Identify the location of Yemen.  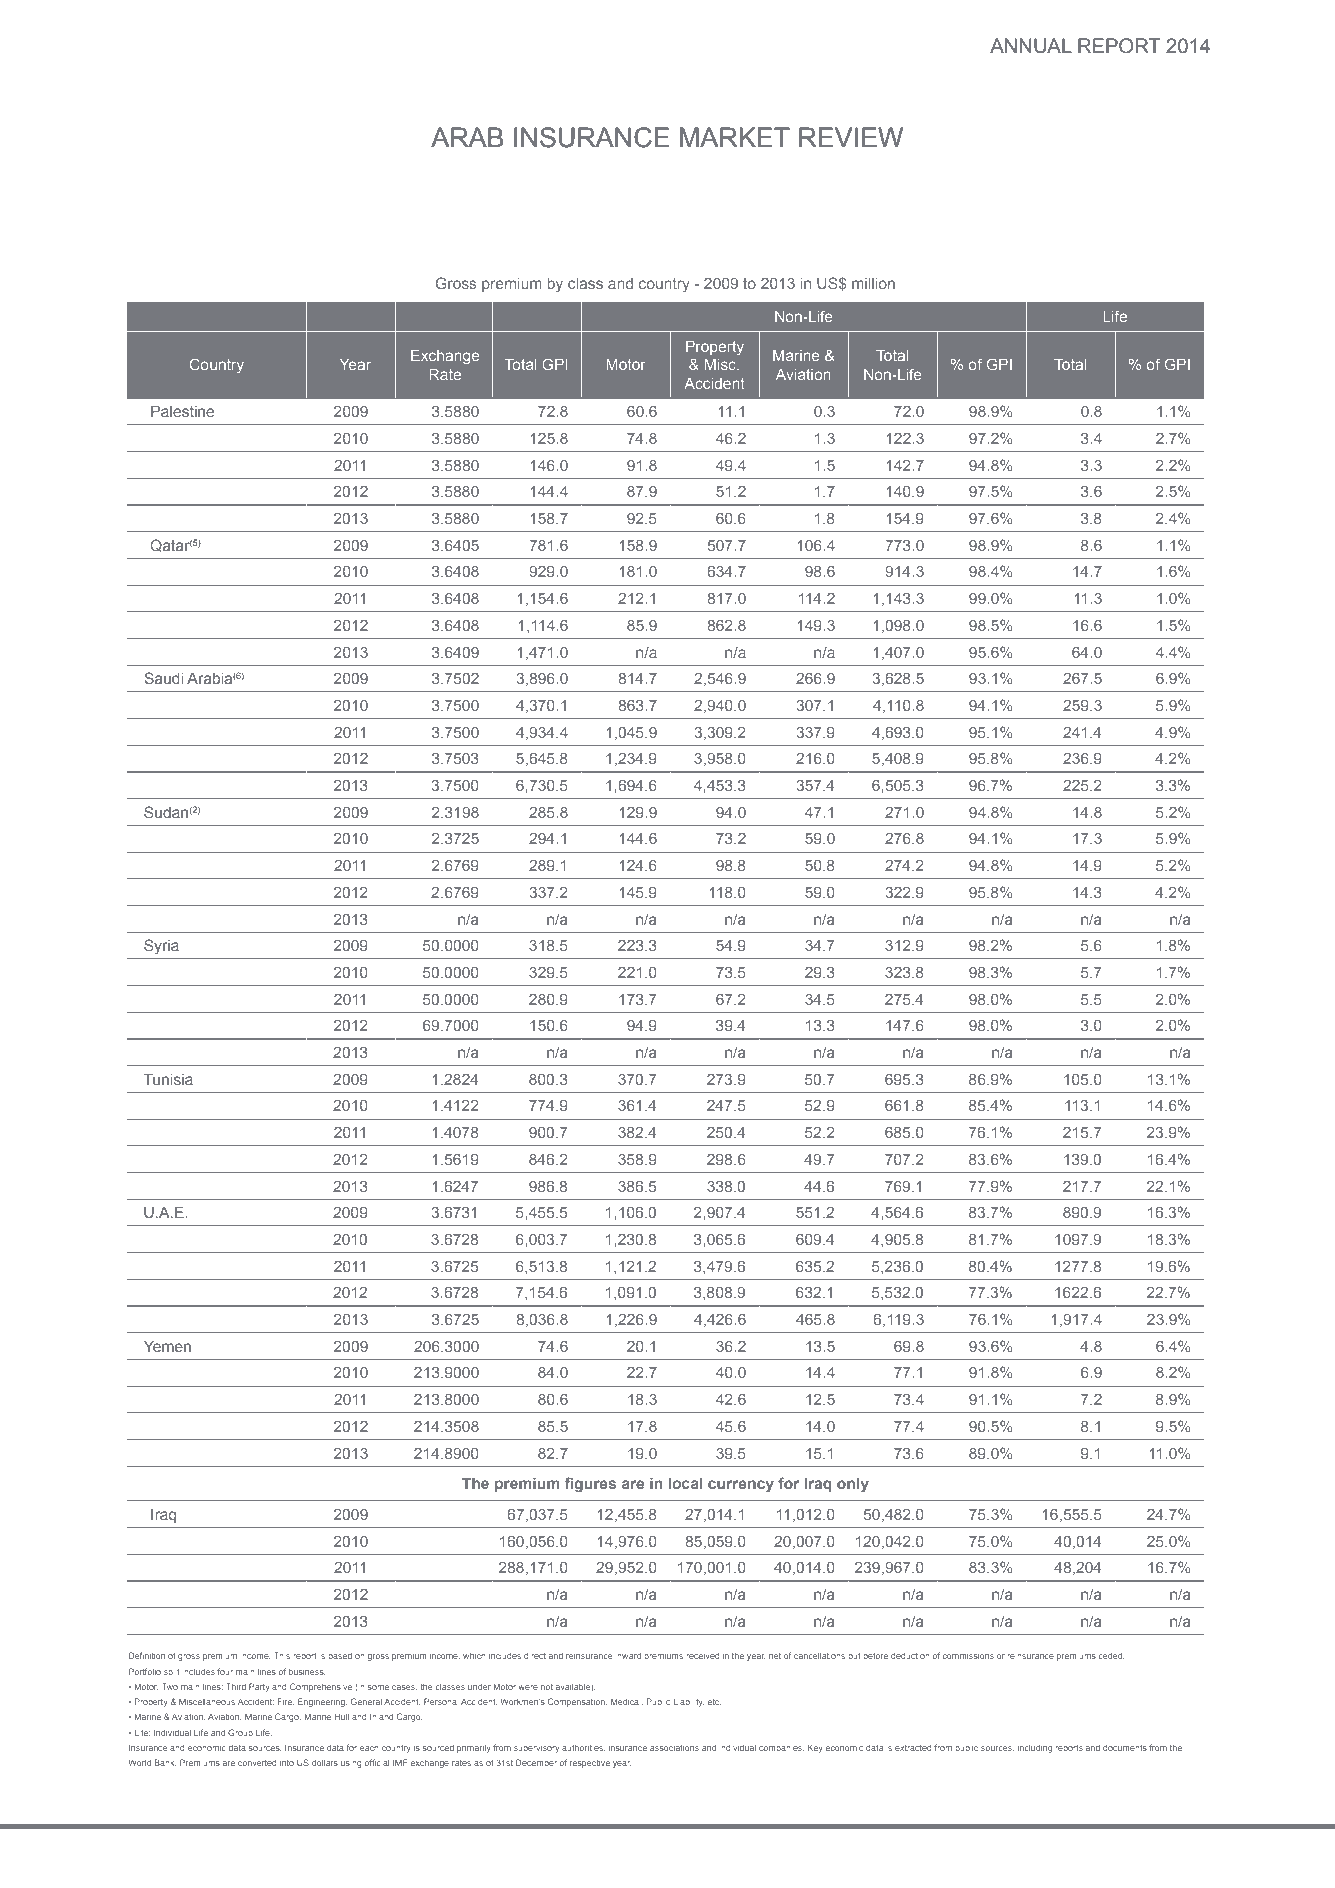
(167, 1346).
